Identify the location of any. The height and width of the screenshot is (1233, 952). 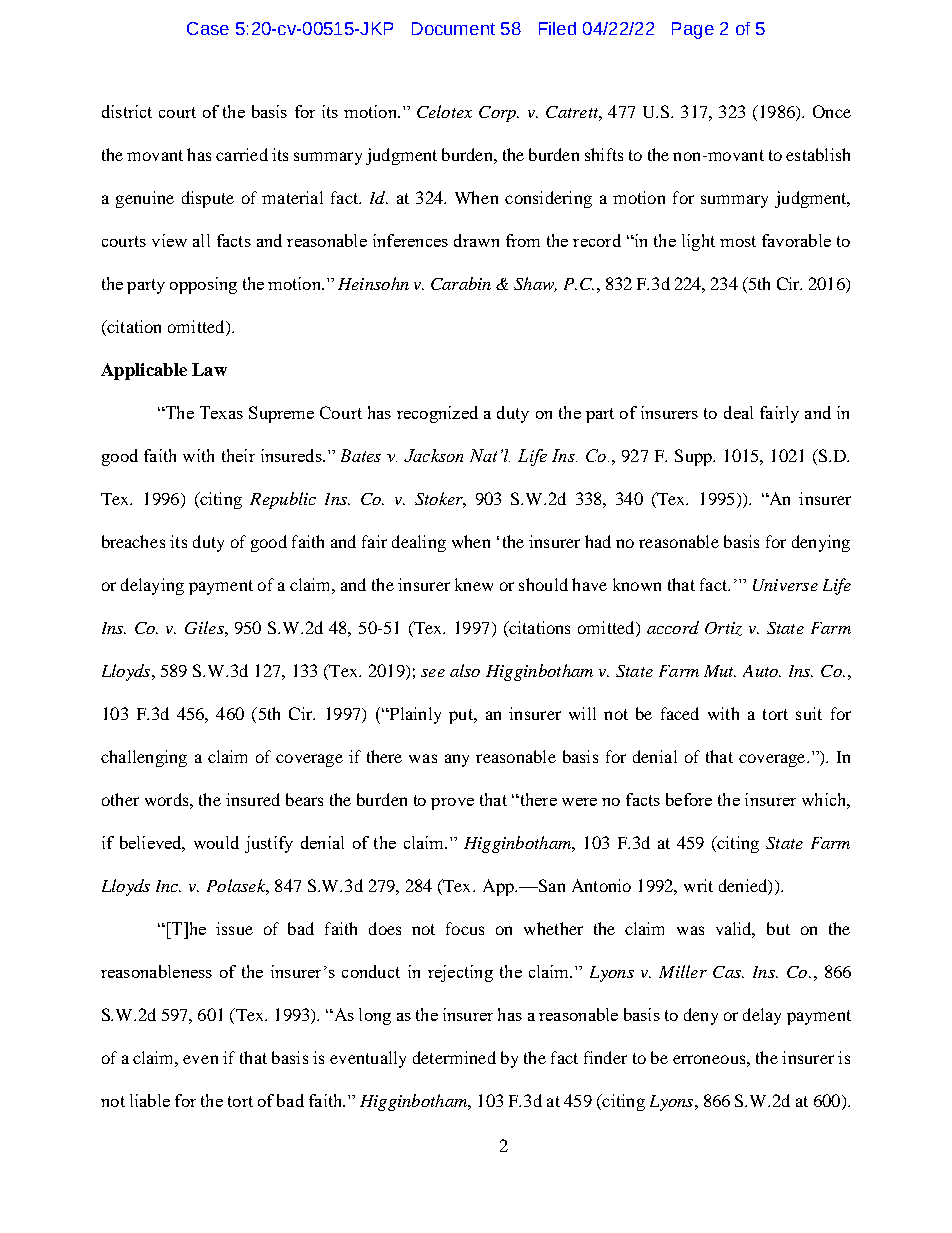
(457, 760).
